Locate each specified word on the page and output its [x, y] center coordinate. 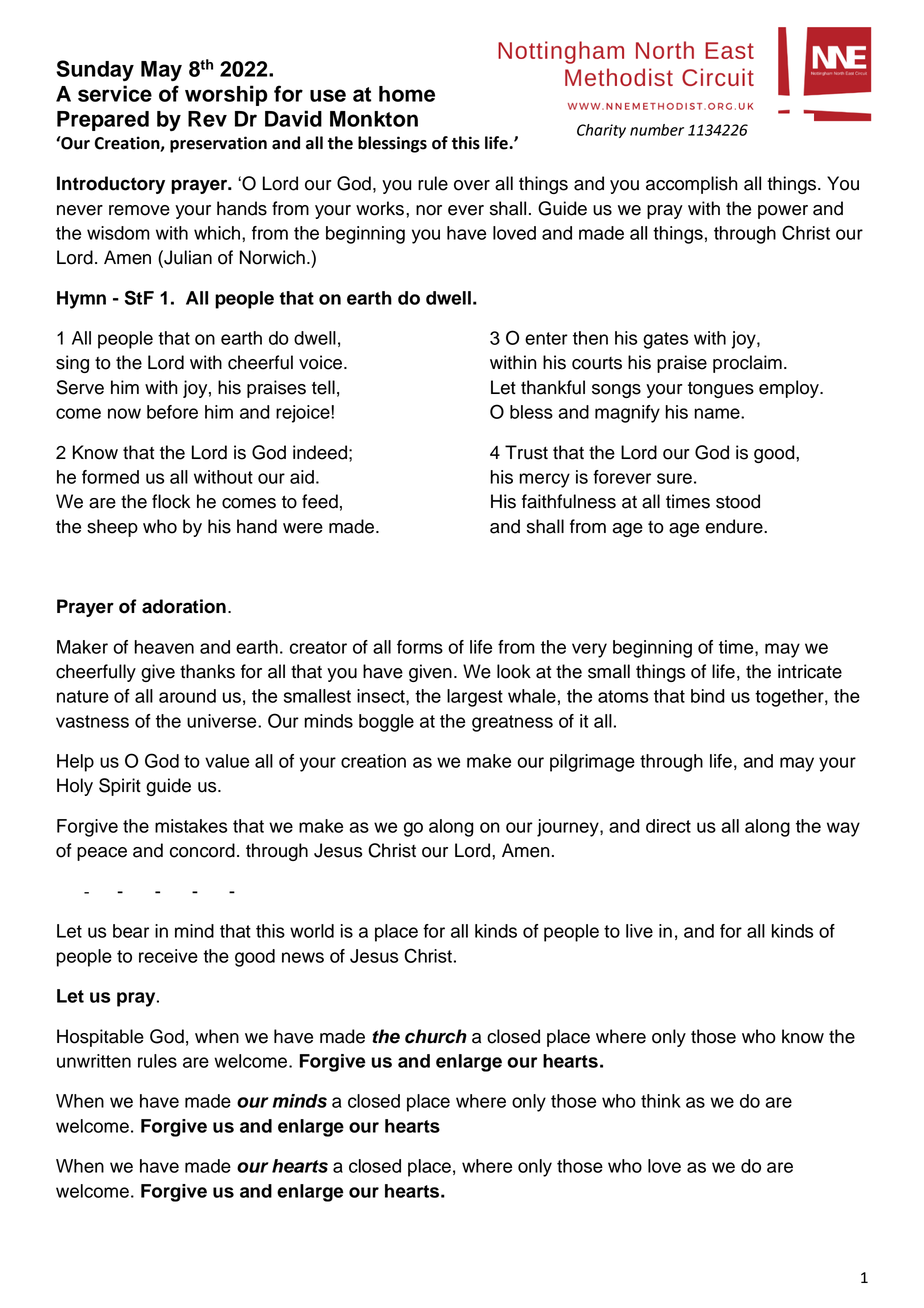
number [657, 130]
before [172, 412]
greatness [512, 723]
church [436, 1036]
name [718, 413]
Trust [526, 452]
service [115, 93]
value [227, 761]
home [407, 94]
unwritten [94, 1061]
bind [708, 696]
